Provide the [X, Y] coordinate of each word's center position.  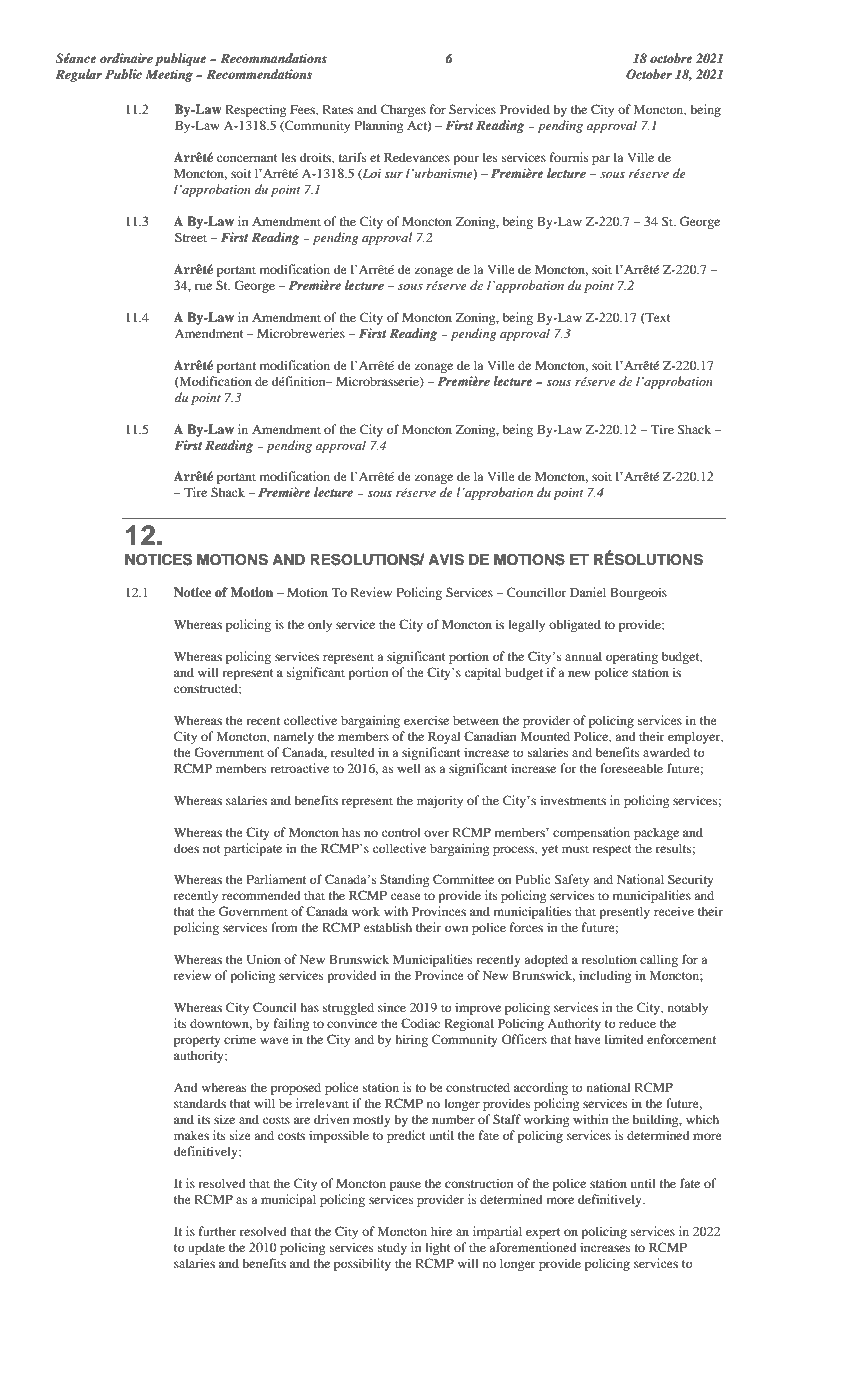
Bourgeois [638, 593]
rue [203, 286]
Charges [403, 110]
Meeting [169, 75]
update [206, 1248]
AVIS [446, 559]
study [392, 1248]
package [656, 833]
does [186, 848]
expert [543, 1233]
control [401, 832]
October [649, 74]
